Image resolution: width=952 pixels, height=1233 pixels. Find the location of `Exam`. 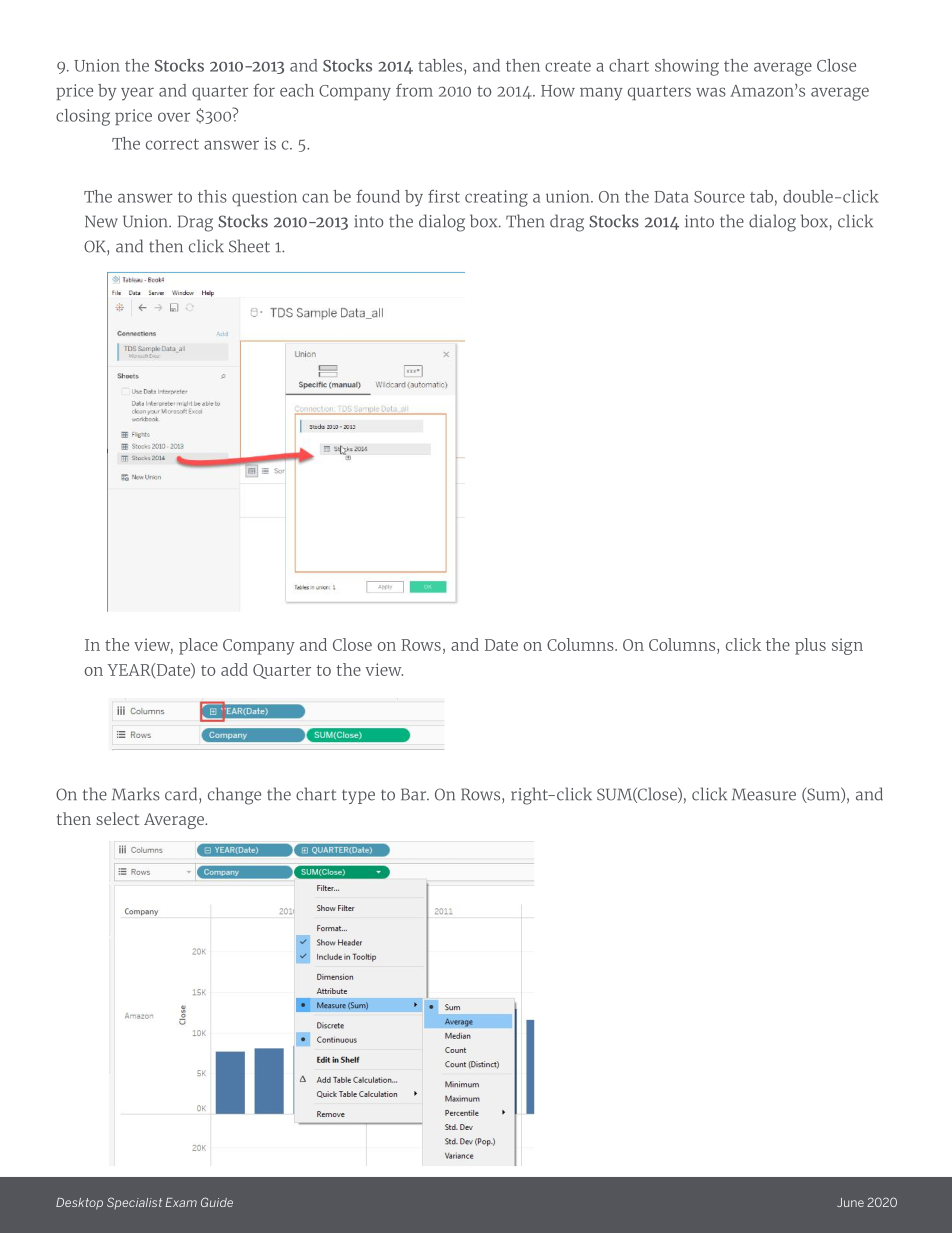

Exam is located at coordinates (181, 1202).
